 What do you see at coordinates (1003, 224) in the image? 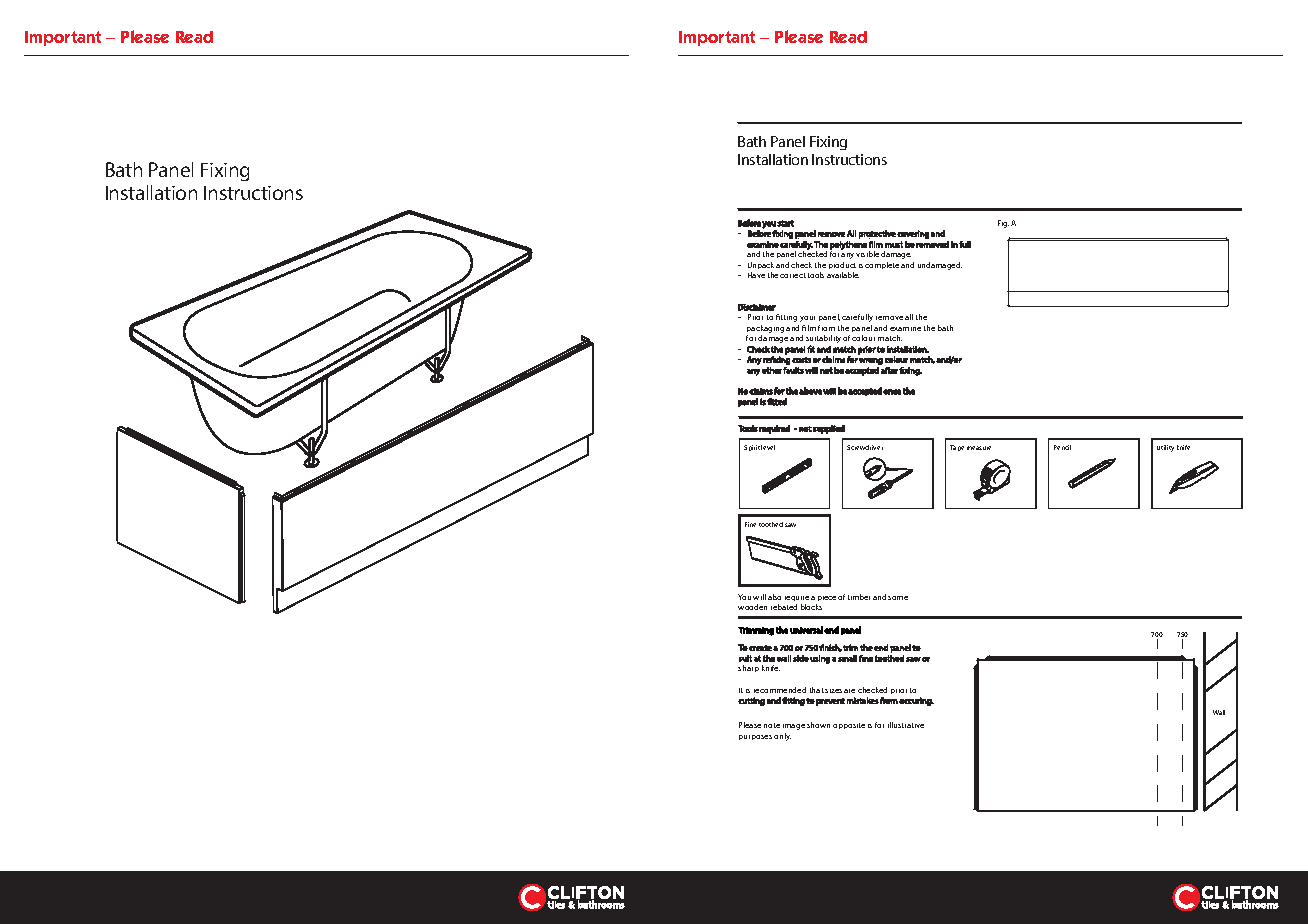
I see `Fig` at bounding box center [1003, 224].
